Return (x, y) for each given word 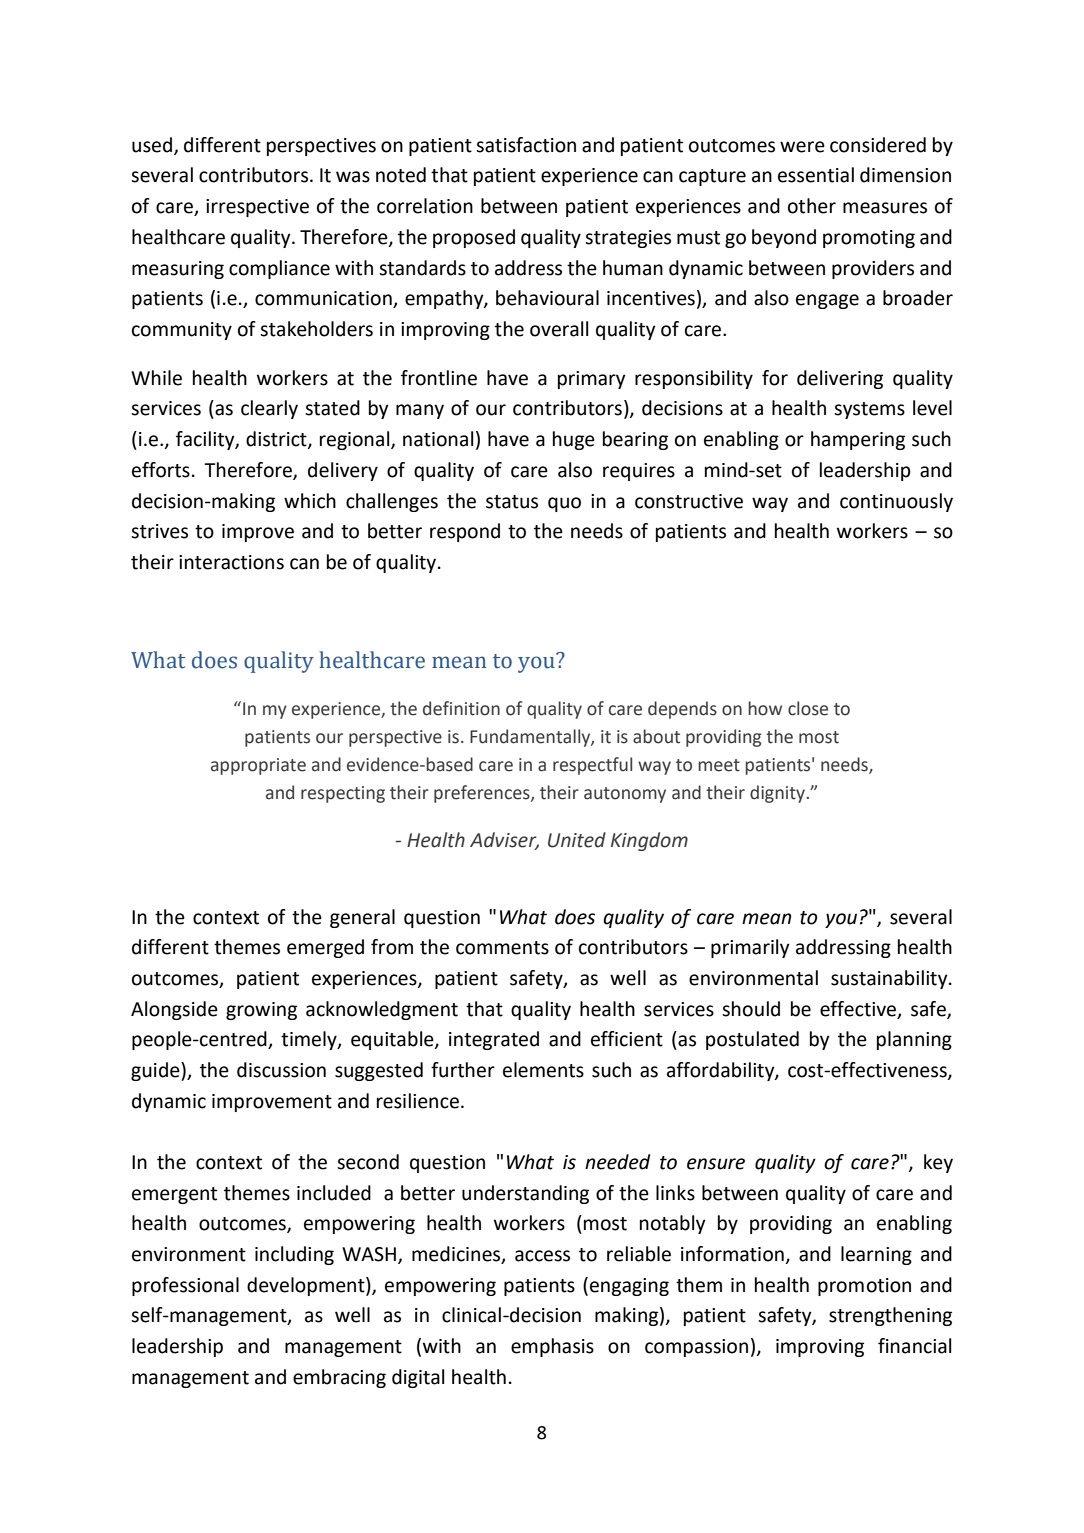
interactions (231, 562)
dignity (777, 794)
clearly (269, 409)
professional (185, 1286)
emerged (325, 948)
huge (574, 440)
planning (914, 1040)
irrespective (257, 208)
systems (869, 410)
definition (461, 708)
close (808, 708)
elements (543, 1070)
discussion (281, 1070)
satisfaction (526, 145)
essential (816, 175)
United (577, 840)
